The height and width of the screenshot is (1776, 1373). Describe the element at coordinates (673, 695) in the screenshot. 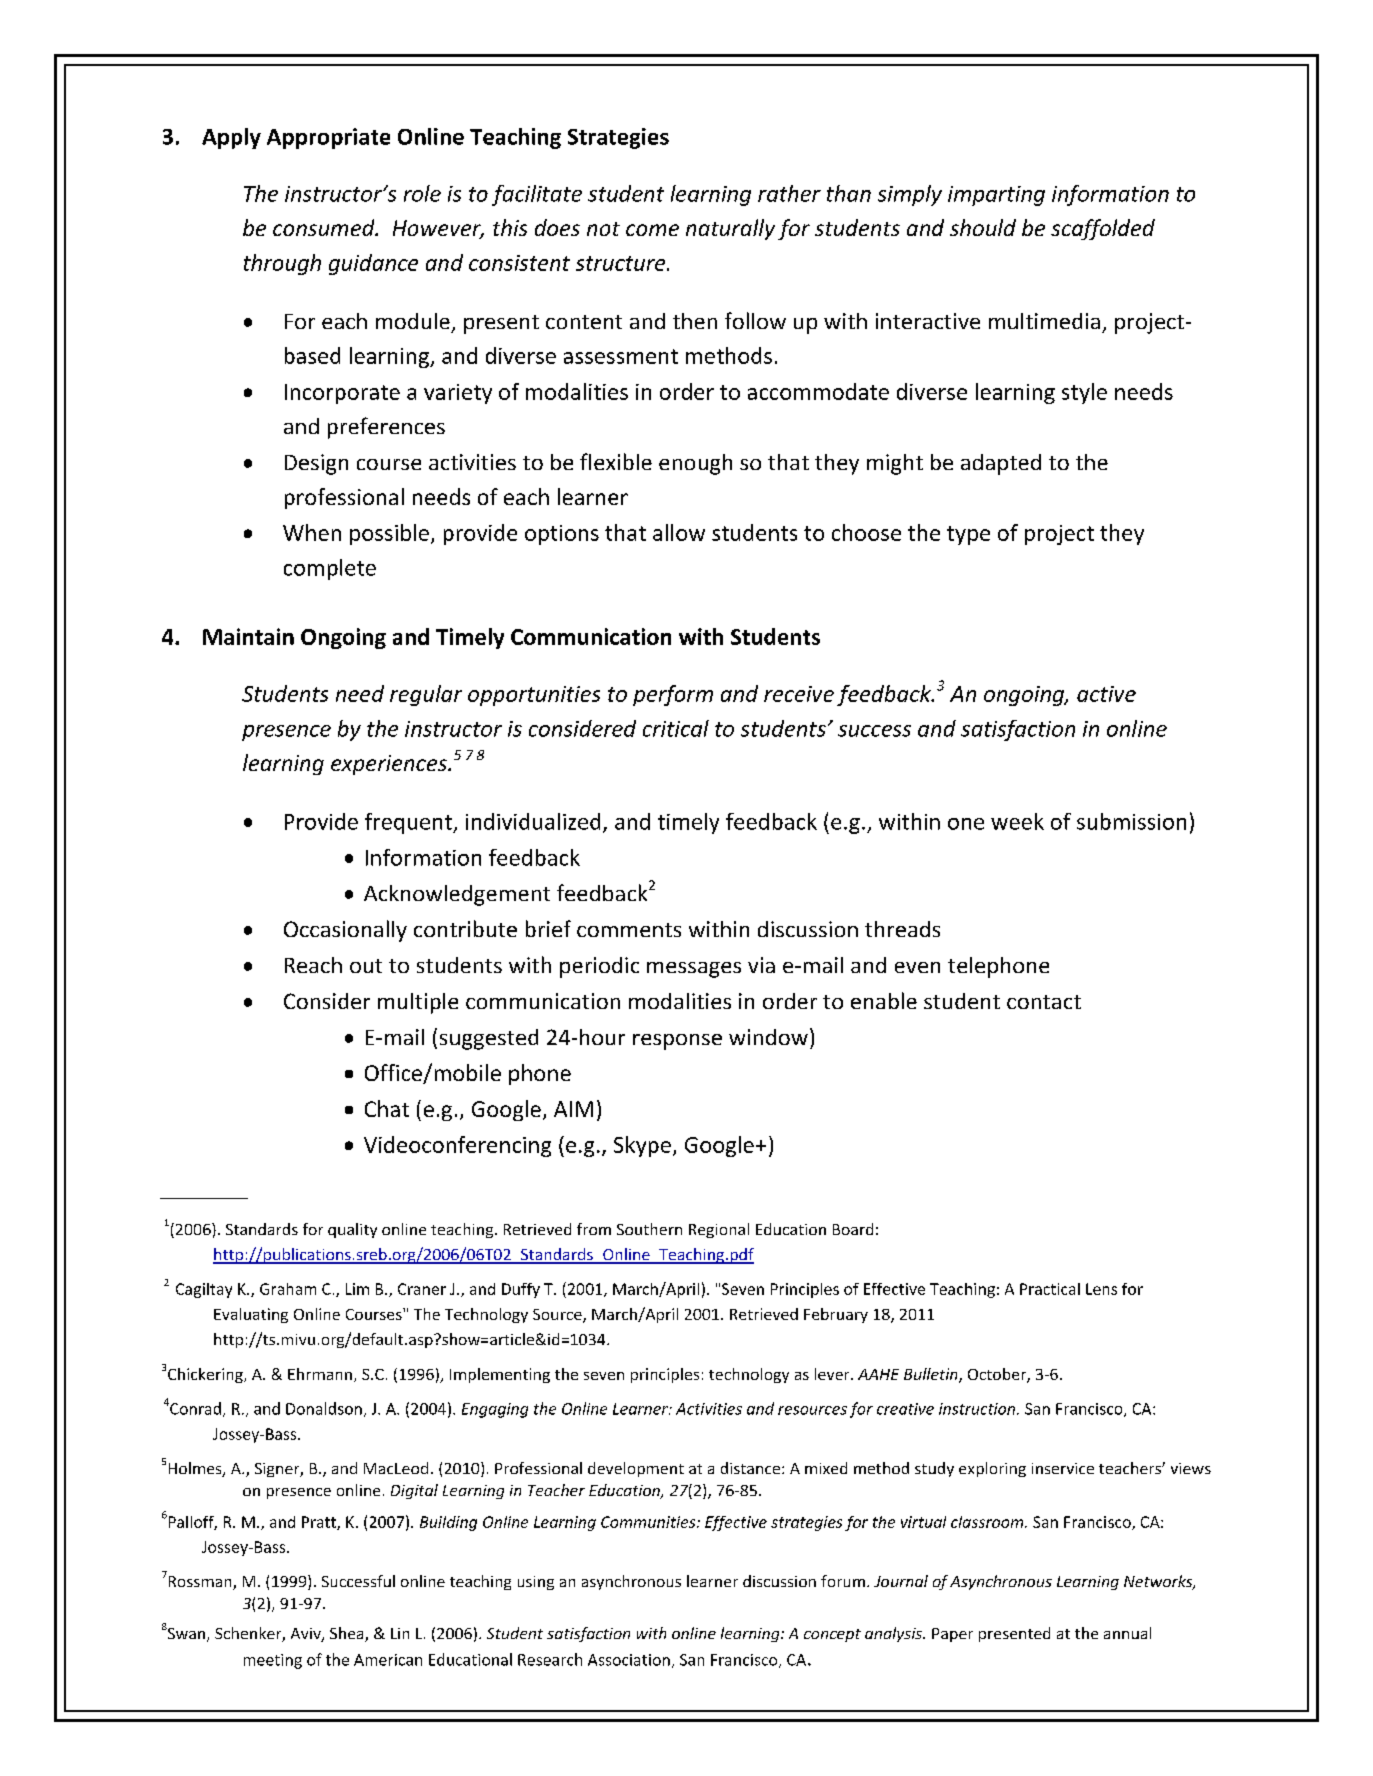

I see `perform` at that location.
